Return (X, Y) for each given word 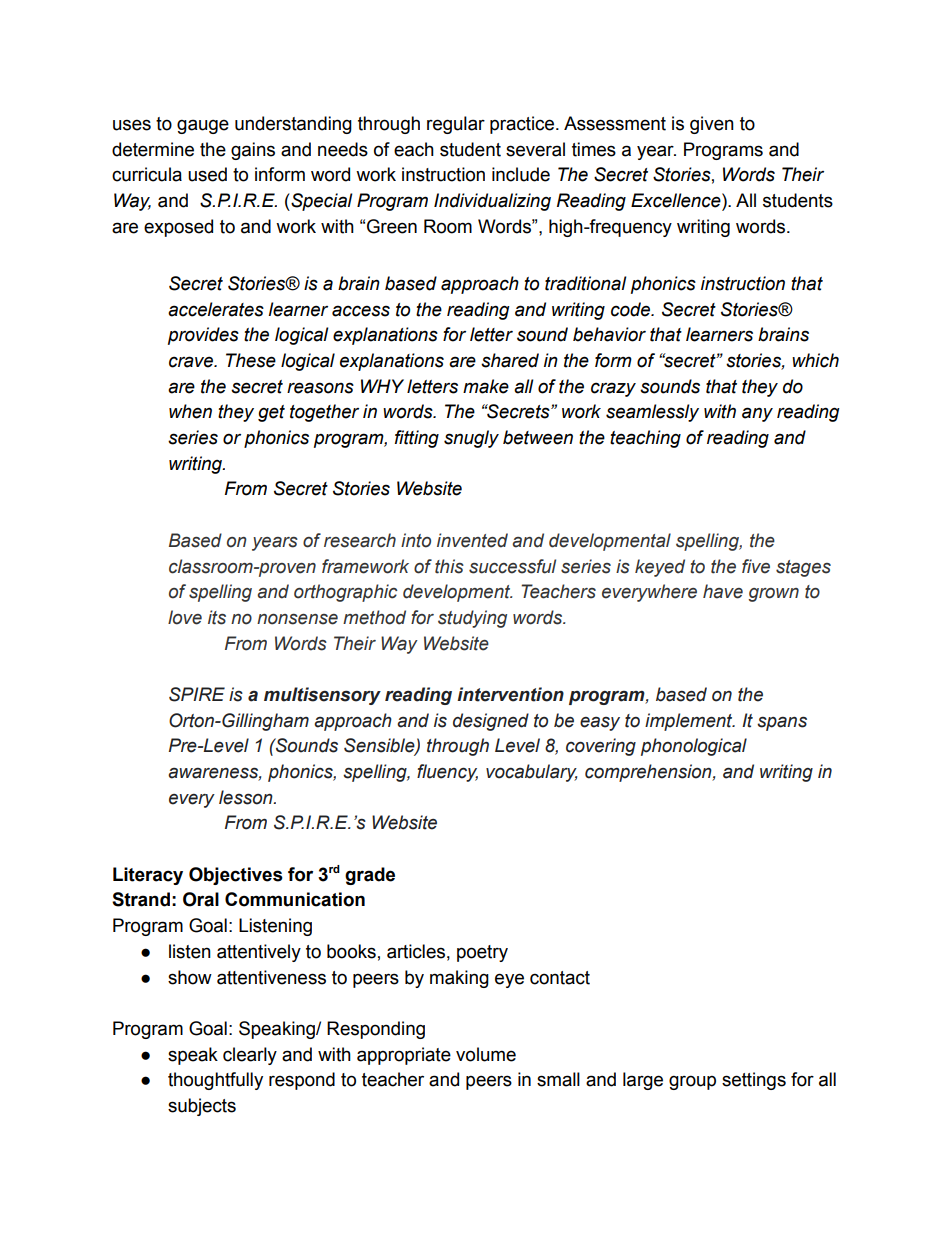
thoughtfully (215, 1081)
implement (690, 722)
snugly (471, 439)
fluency (447, 773)
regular (456, 125)
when (190, 411)
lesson (247, 797)
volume (486, 1054)
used (207, 174)
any (757, 414)
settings (754, 1081)
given (712, 125)
